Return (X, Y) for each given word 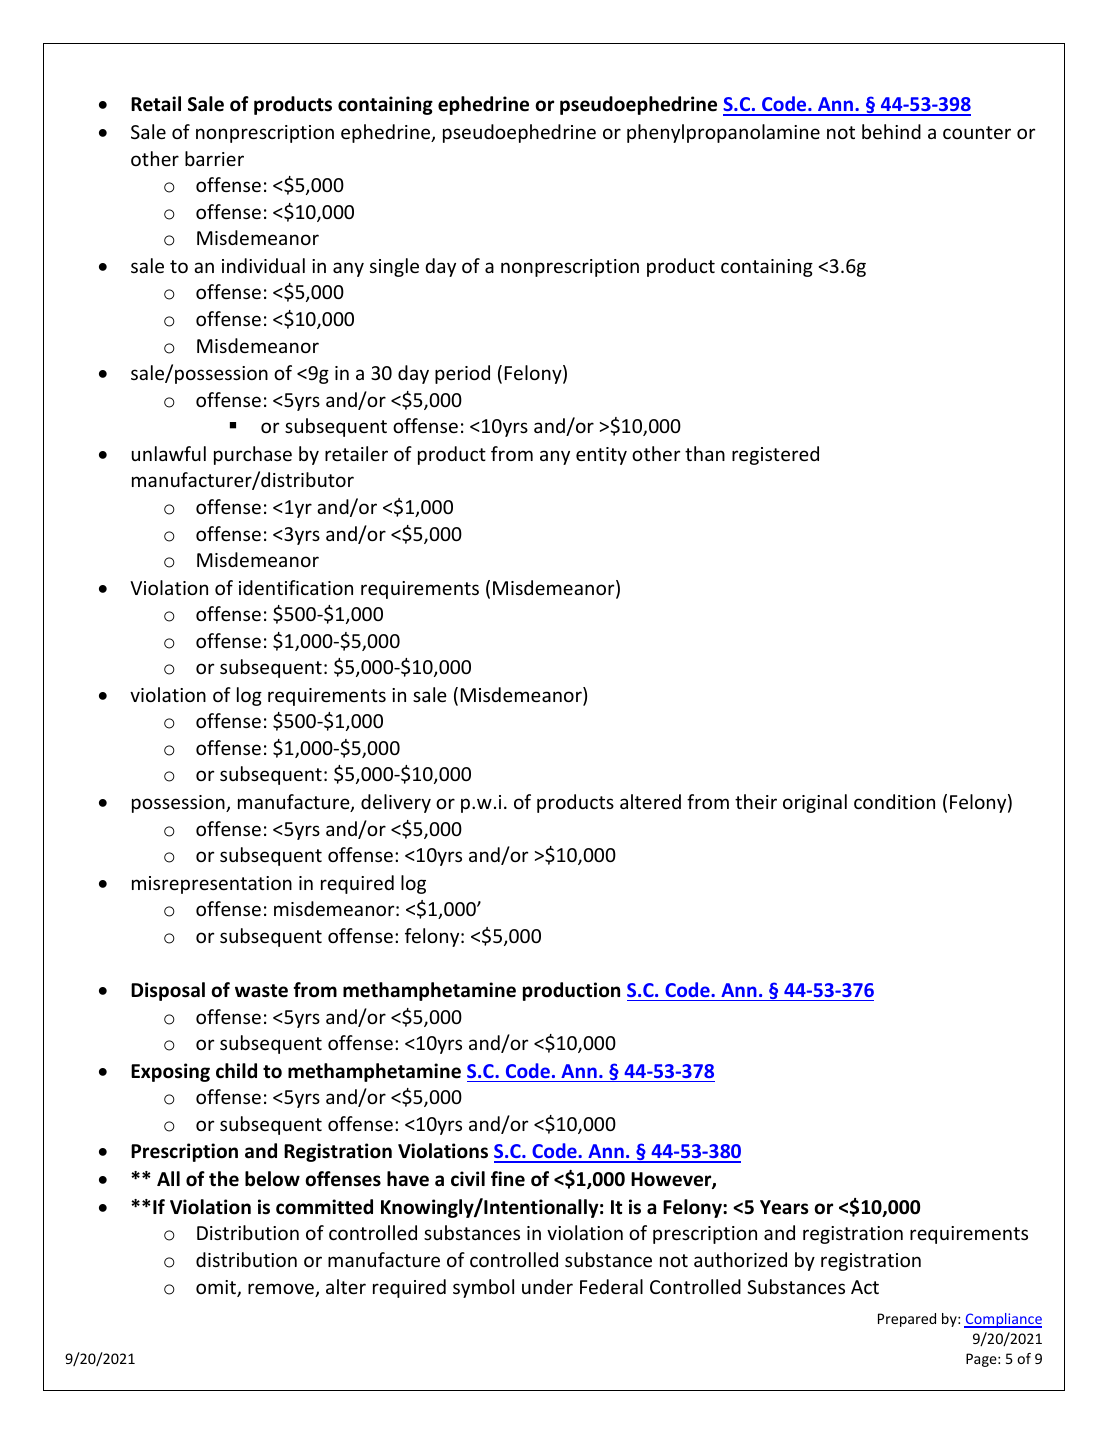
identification (296, 587)
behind (891, 131)
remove (282, 1290)
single (394, 267)
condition (894, 801)
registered (775, 455)
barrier (214, 158)
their (756, 801)
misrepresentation (212, 885)
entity (601, 456)
